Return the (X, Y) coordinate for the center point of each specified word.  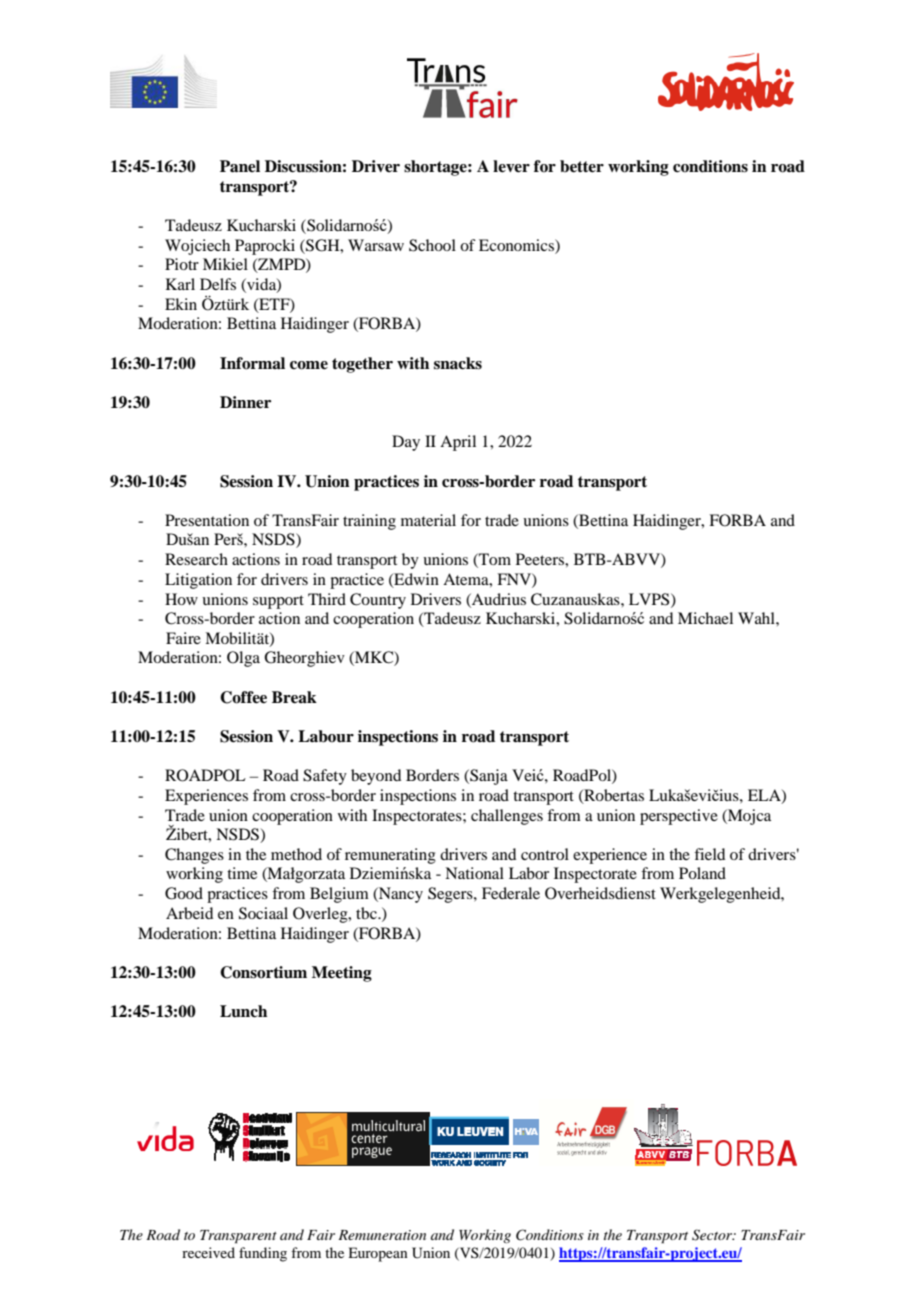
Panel (240, 166)
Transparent (238, 1237)
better (582, 166)
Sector (713, 1235)
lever (511, 166)
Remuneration (382, 1235)
